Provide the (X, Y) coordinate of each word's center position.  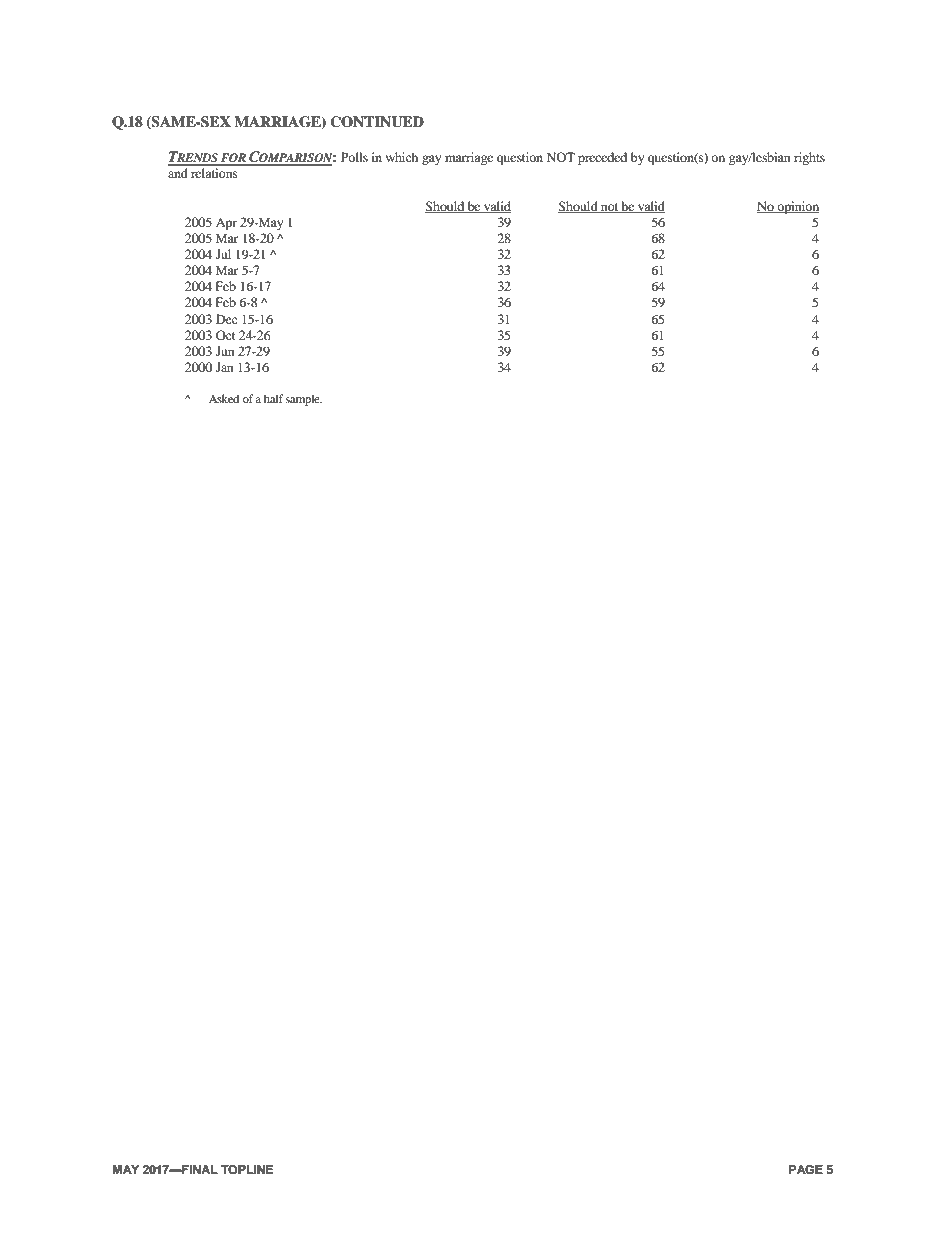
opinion (797, 207)
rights (809, 158)
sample (304, 400)
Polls (354, 157)
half (274, 398)
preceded (602, 158)
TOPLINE (247, 1170)
